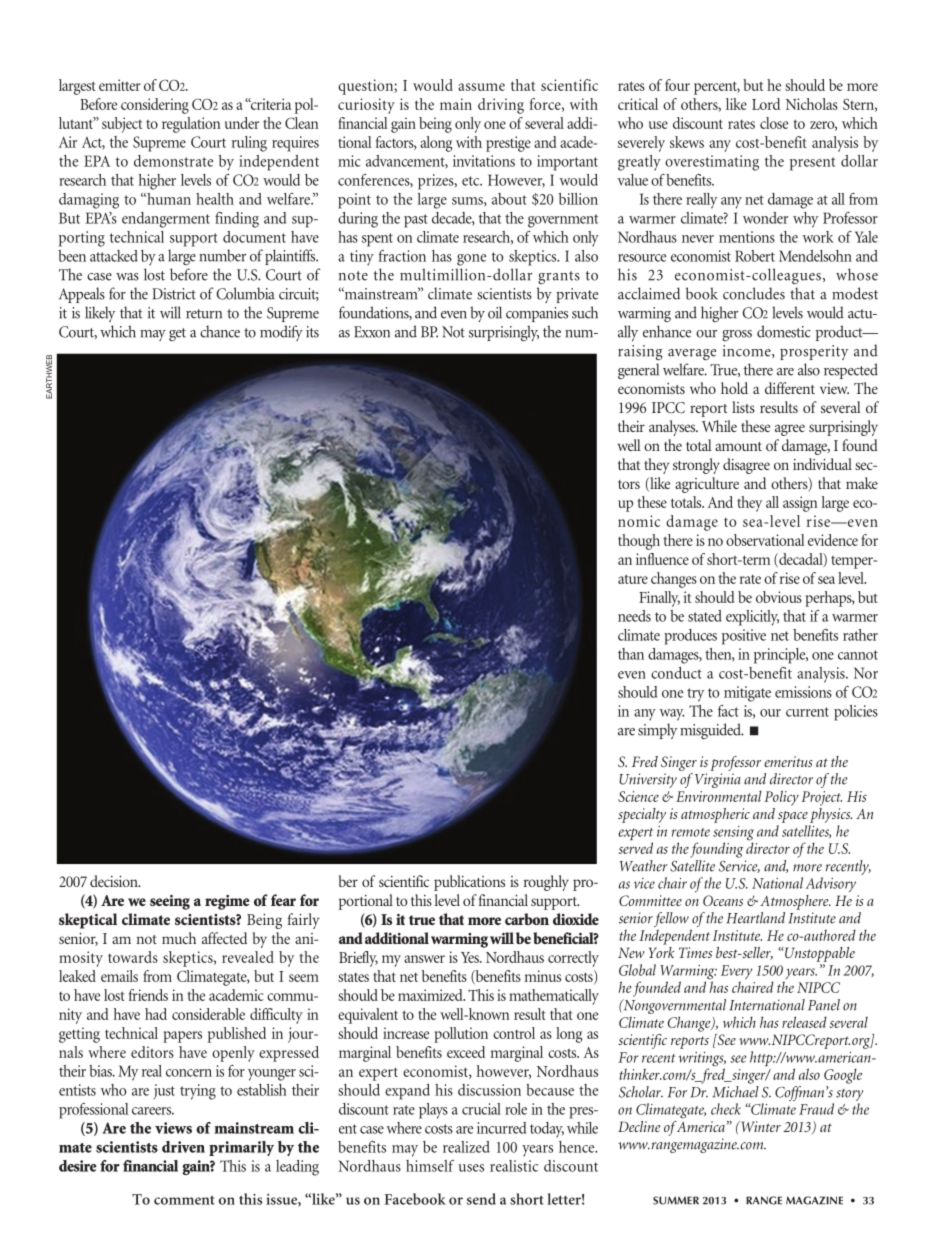  What do you see at coordinates (631, 654) in the screenshot?
I see `than` at bounding box center [631, 654].
